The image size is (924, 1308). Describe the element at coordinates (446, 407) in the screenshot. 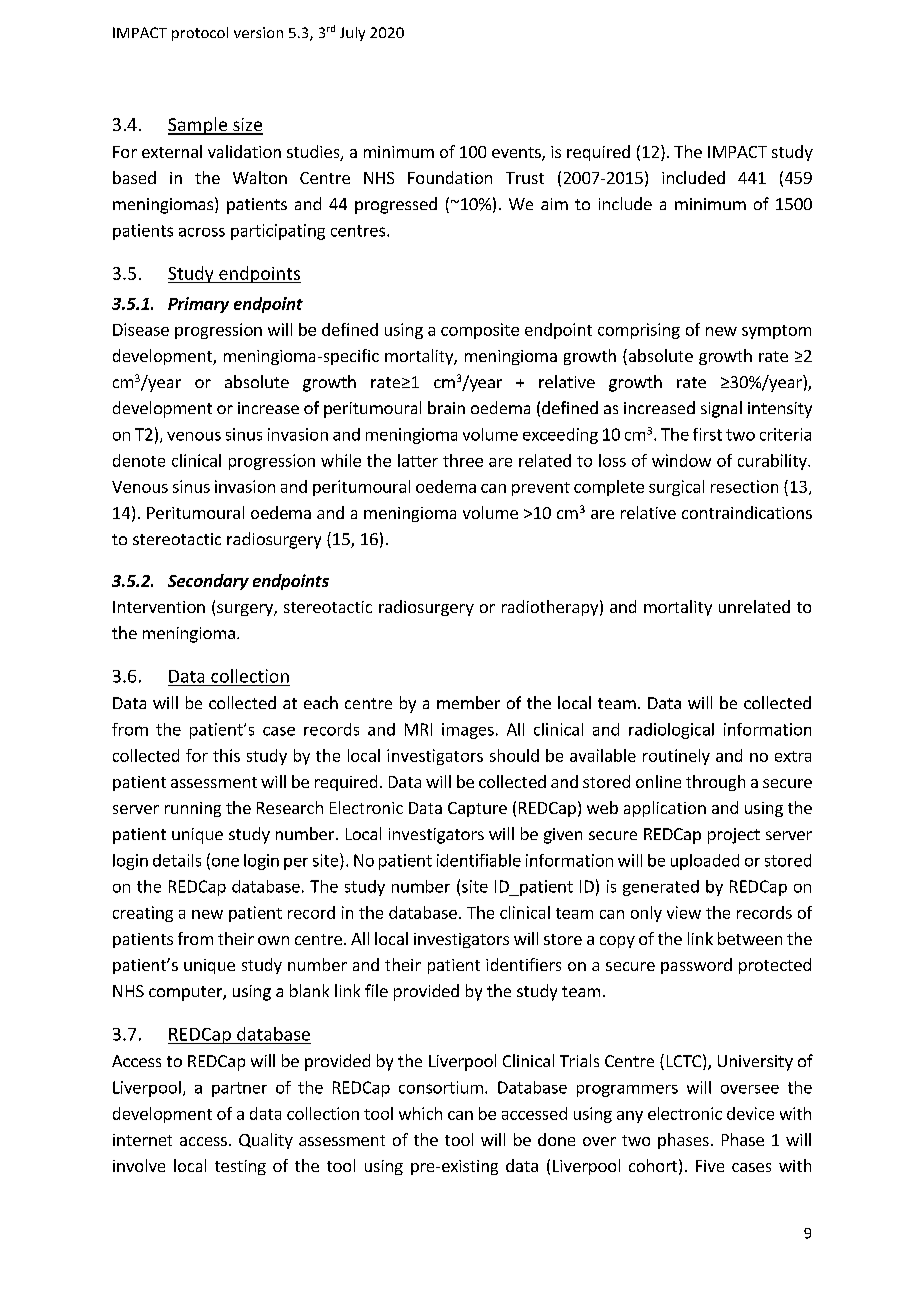

I see `brain` at that location.
